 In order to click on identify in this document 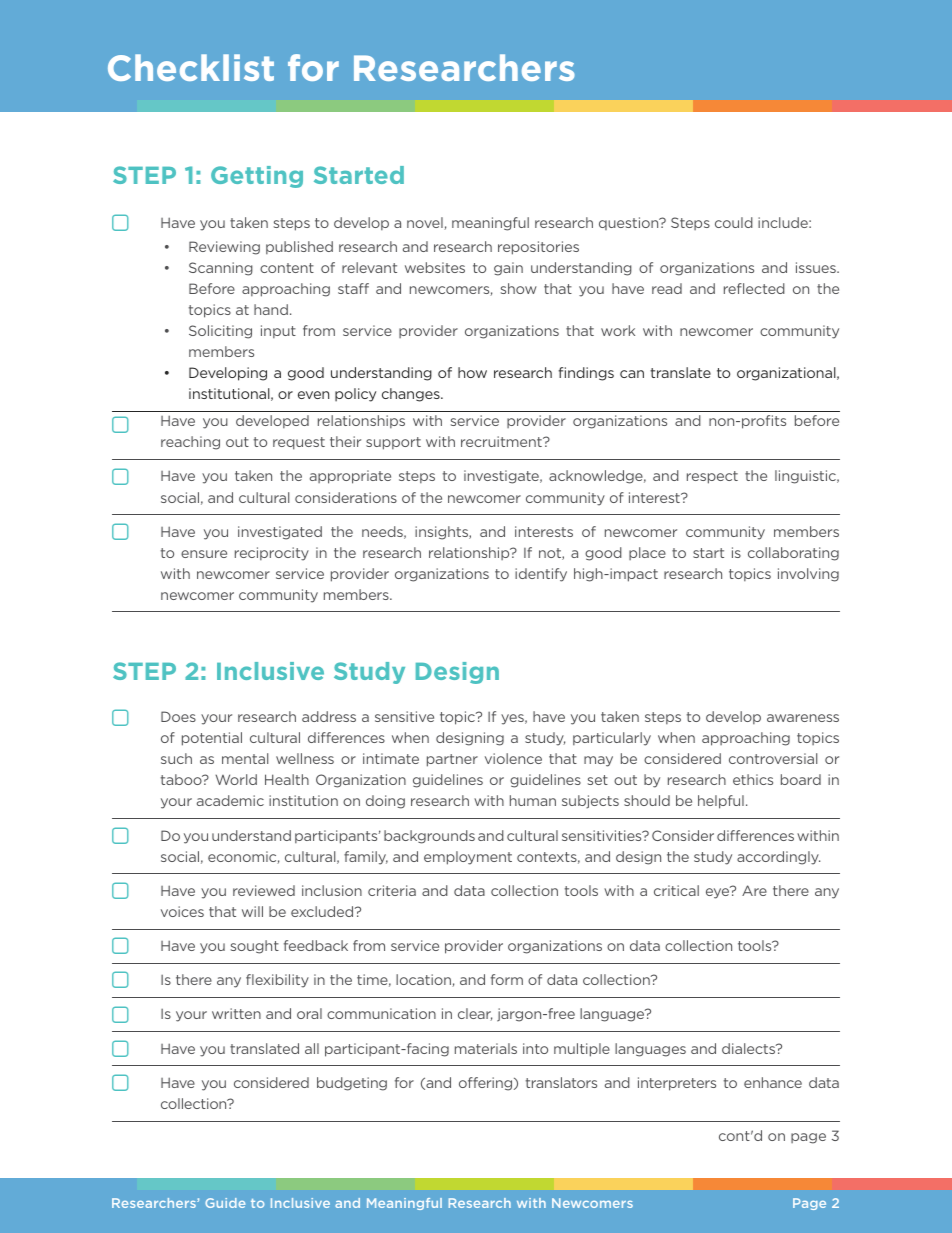, I will do `click(541, 575)`.
